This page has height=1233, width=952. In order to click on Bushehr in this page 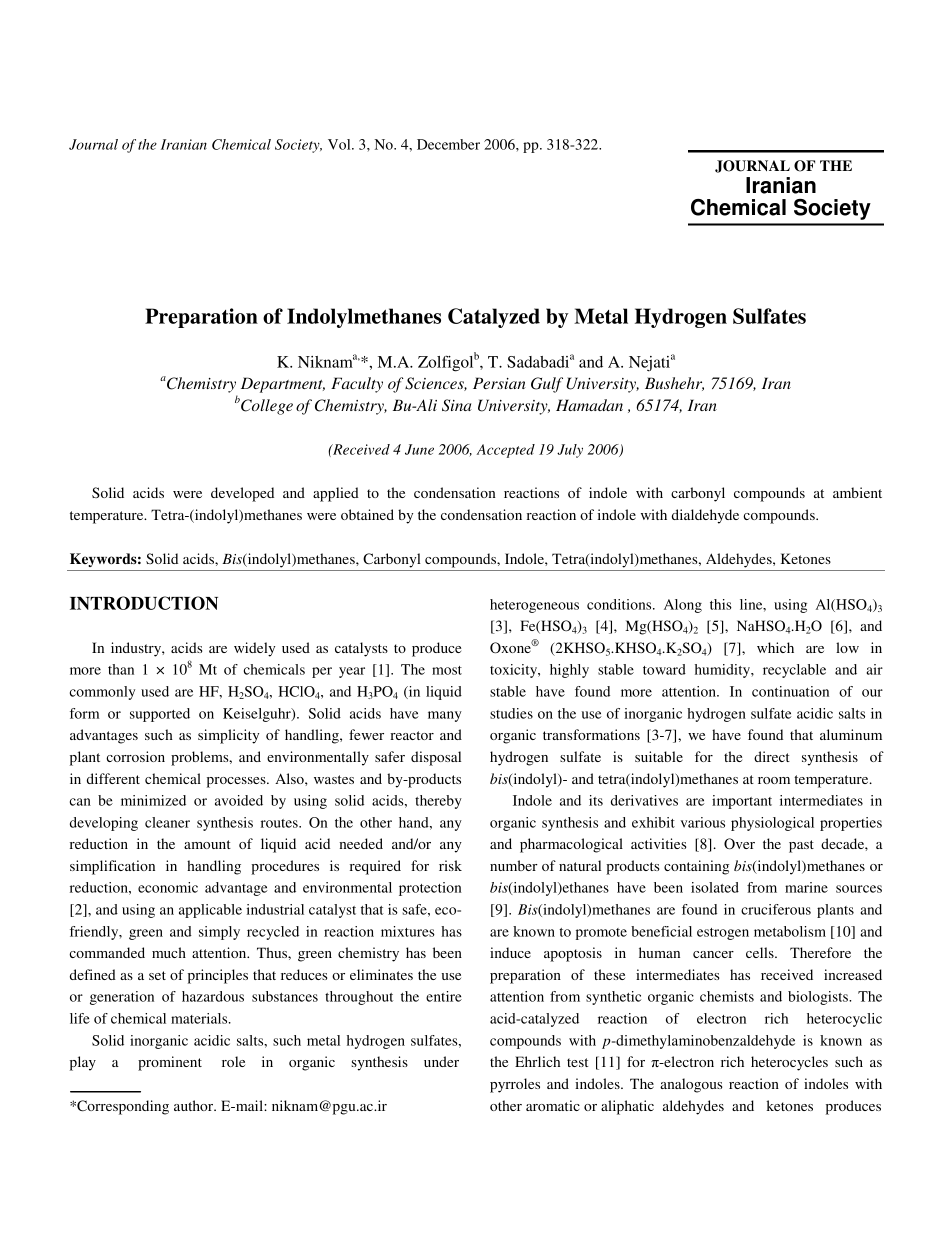, I will do `click(674, 384)`.
